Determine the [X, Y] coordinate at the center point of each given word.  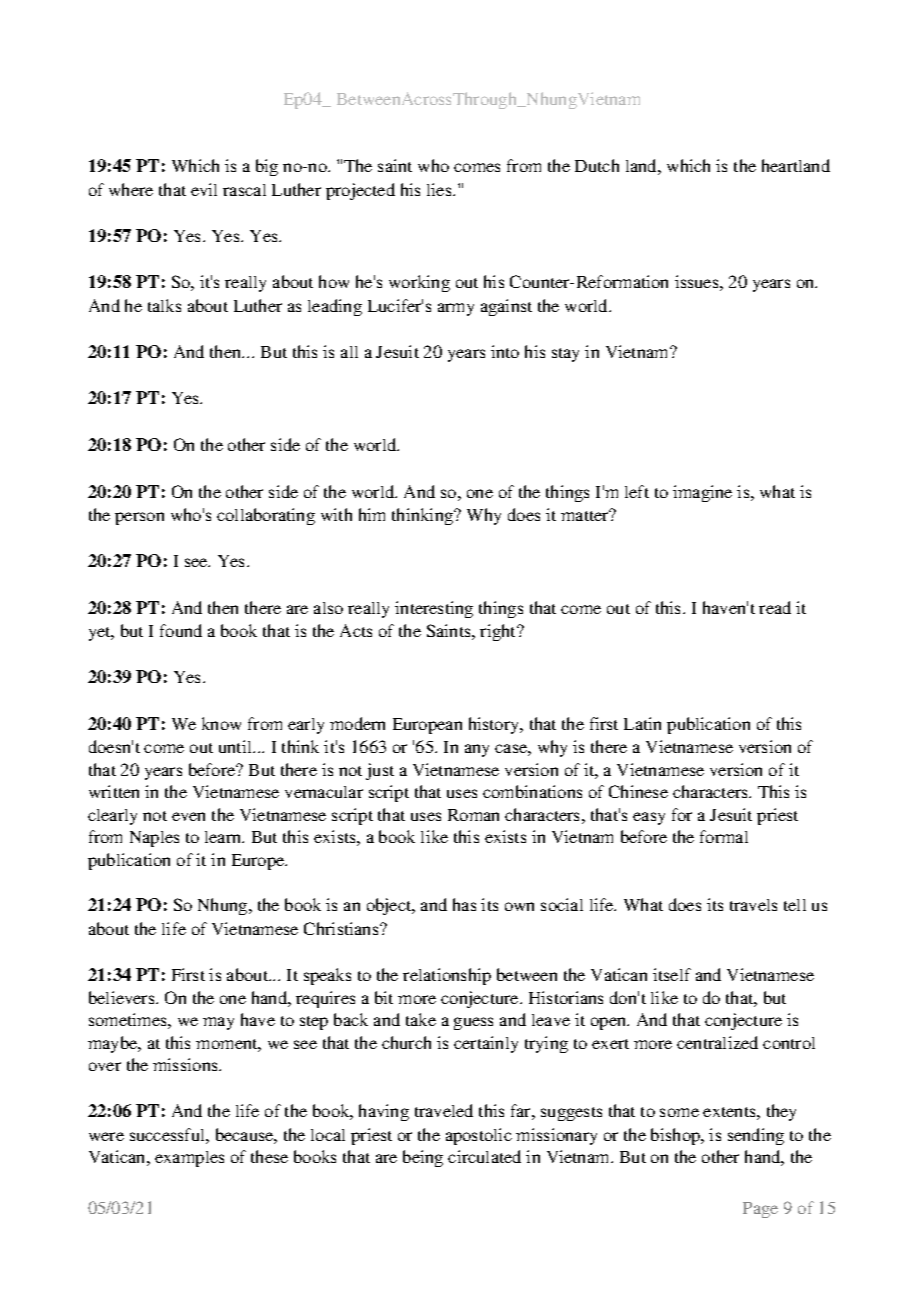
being [423, 1158]
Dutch [597, 165]
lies [440, 189]
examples [189, 1159]
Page [760, 1210]
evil [204, 189]
